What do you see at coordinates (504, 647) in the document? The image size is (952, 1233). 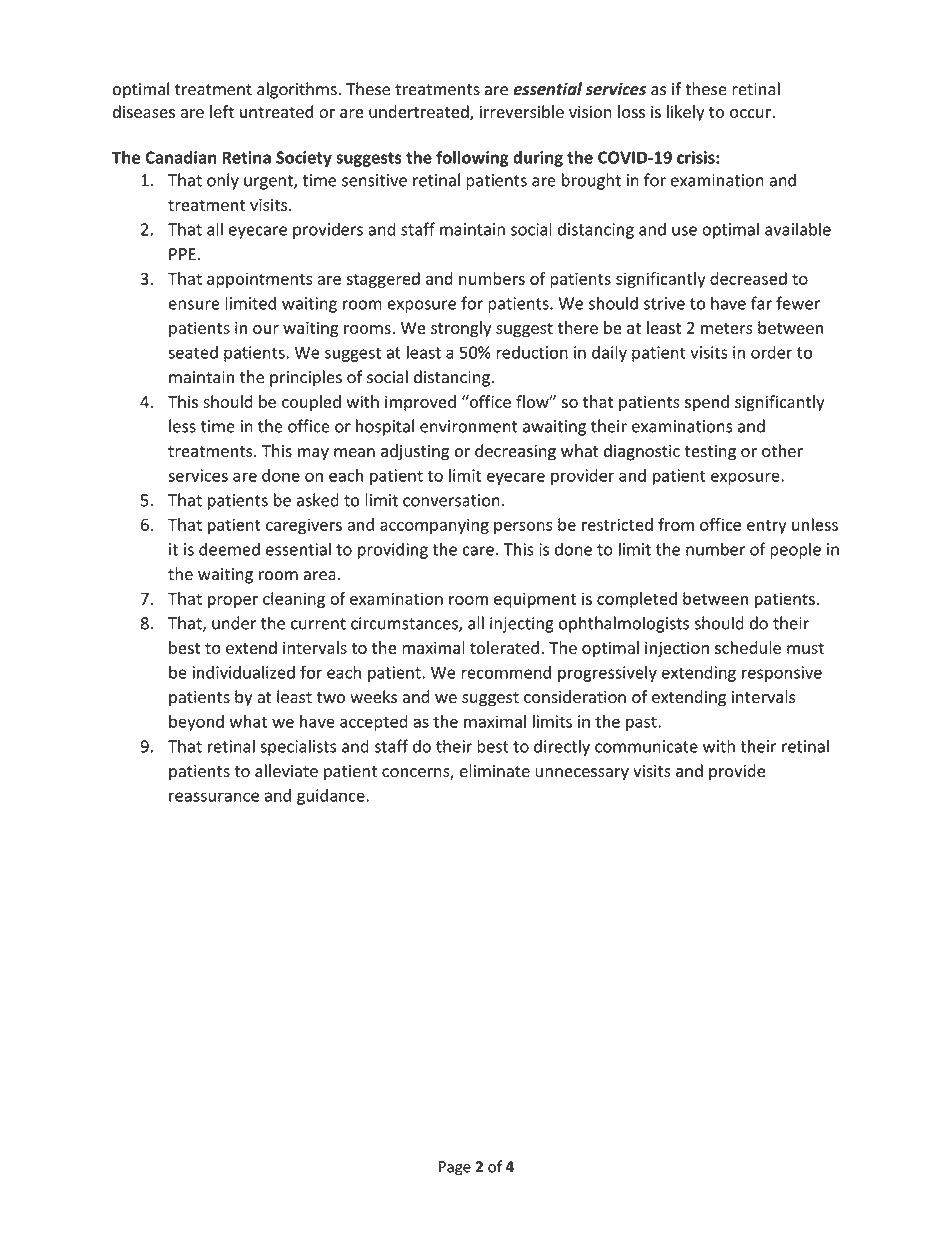 I see `tolerated` at bounding box center [504, 647].
